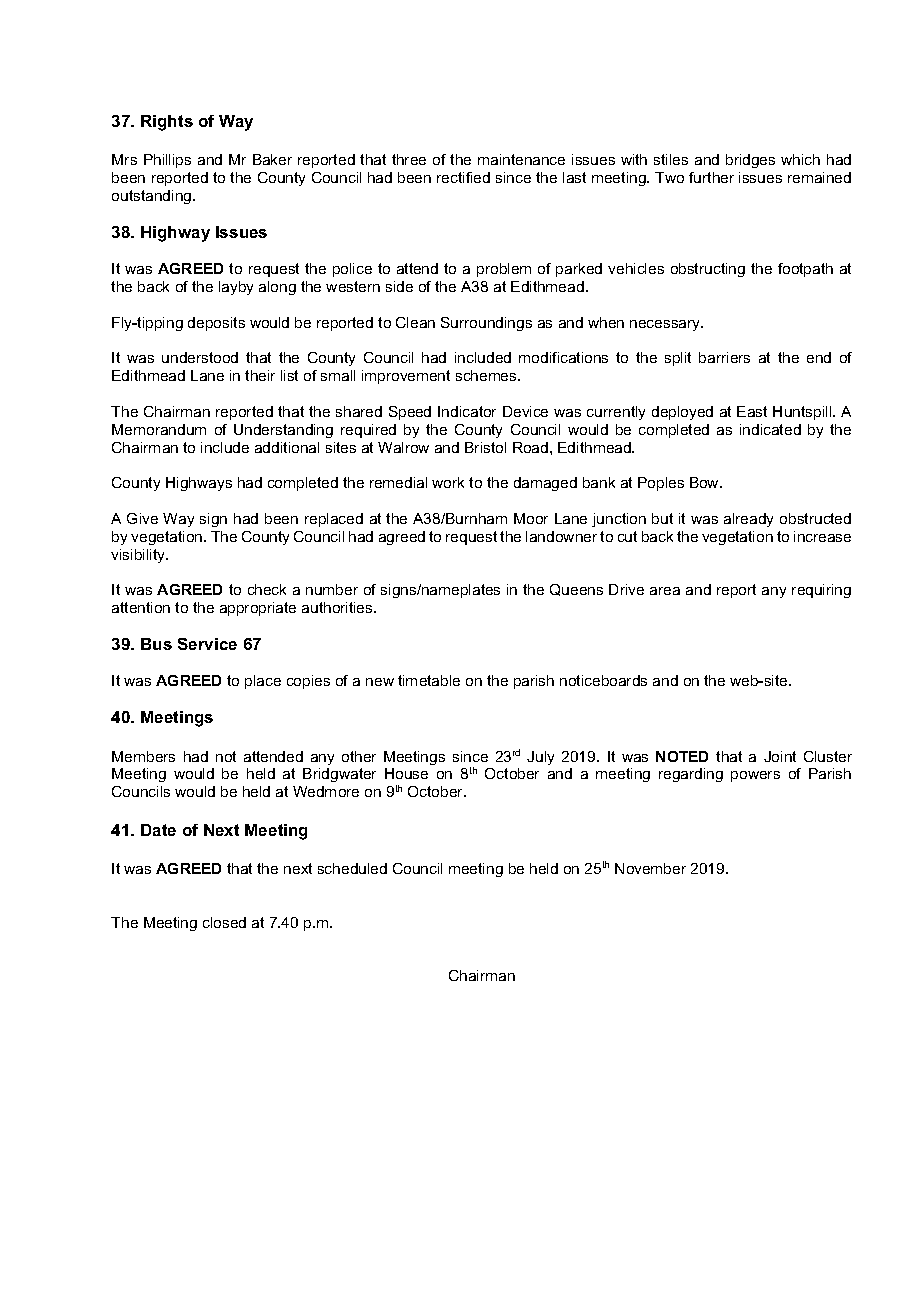  Describe the element at coordinates (142, 518) in the document. I see `Give` at that location.
